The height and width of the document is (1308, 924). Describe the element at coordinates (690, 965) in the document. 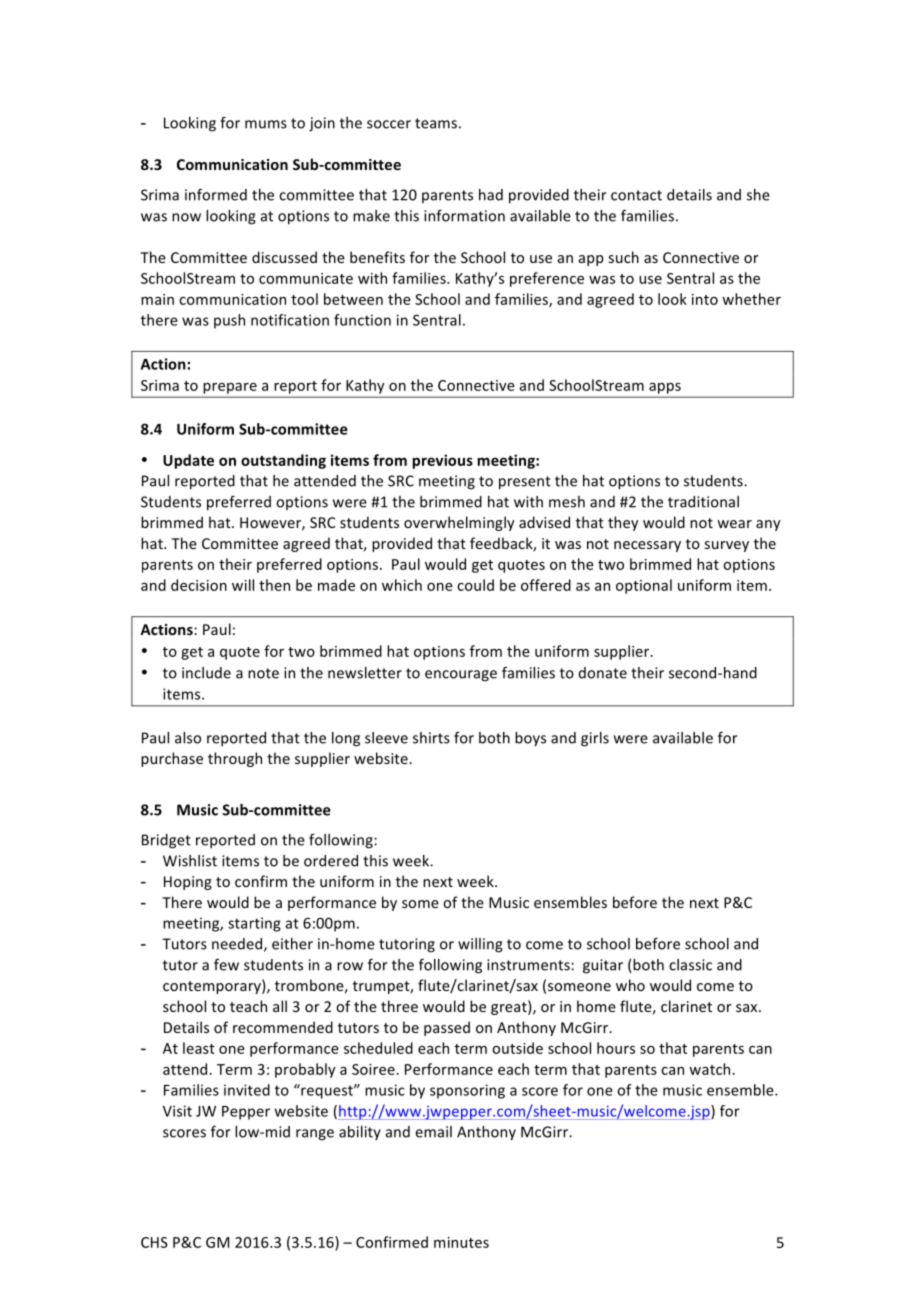

I see `classic` at that location.
